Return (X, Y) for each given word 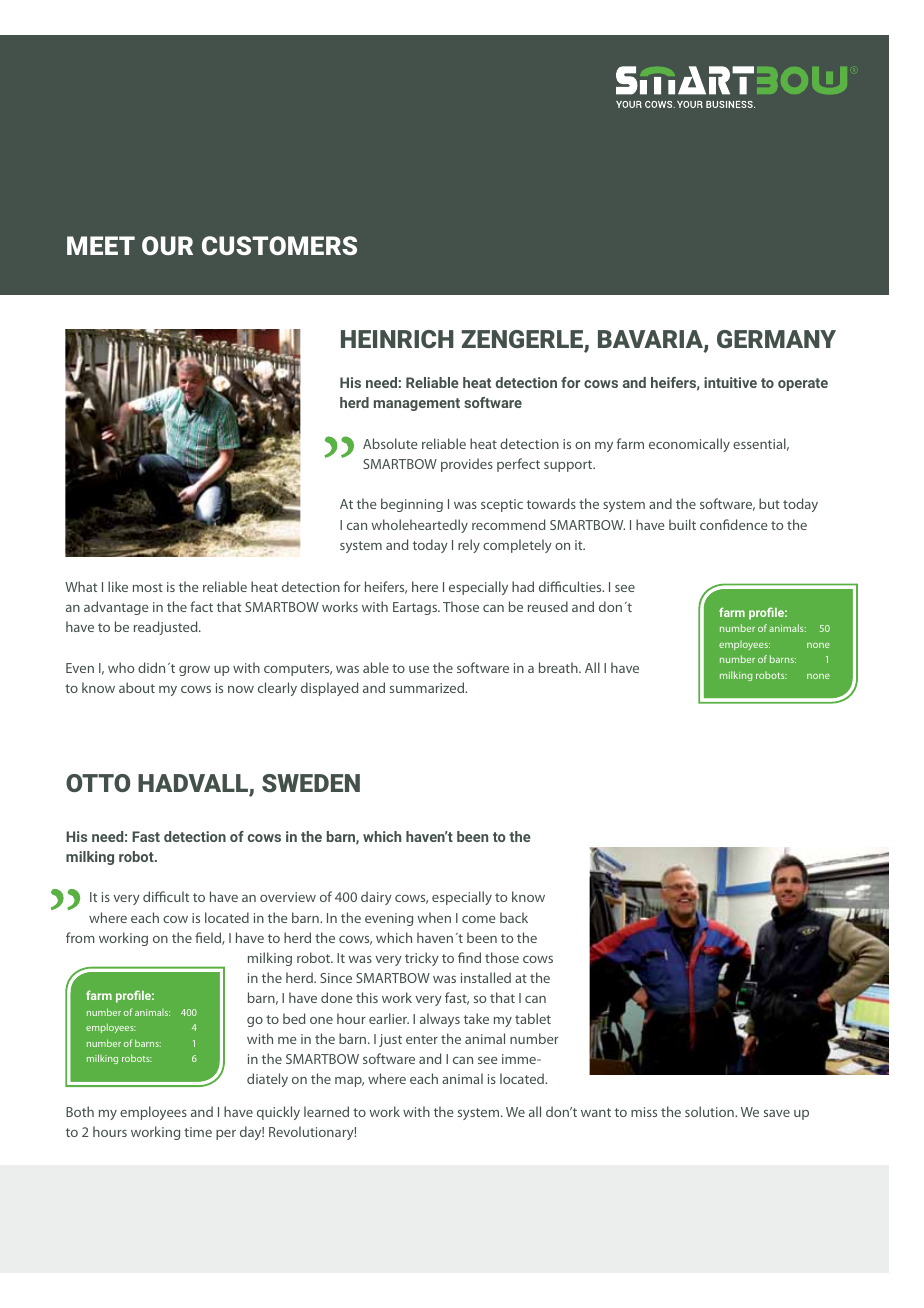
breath (559, 667)
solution (710, 1111)
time (198, 1132)
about (137, 687)
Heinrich (397, 339)
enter (422, 1039)
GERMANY (776, 339)
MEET (101, 245)
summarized (428, 687)
